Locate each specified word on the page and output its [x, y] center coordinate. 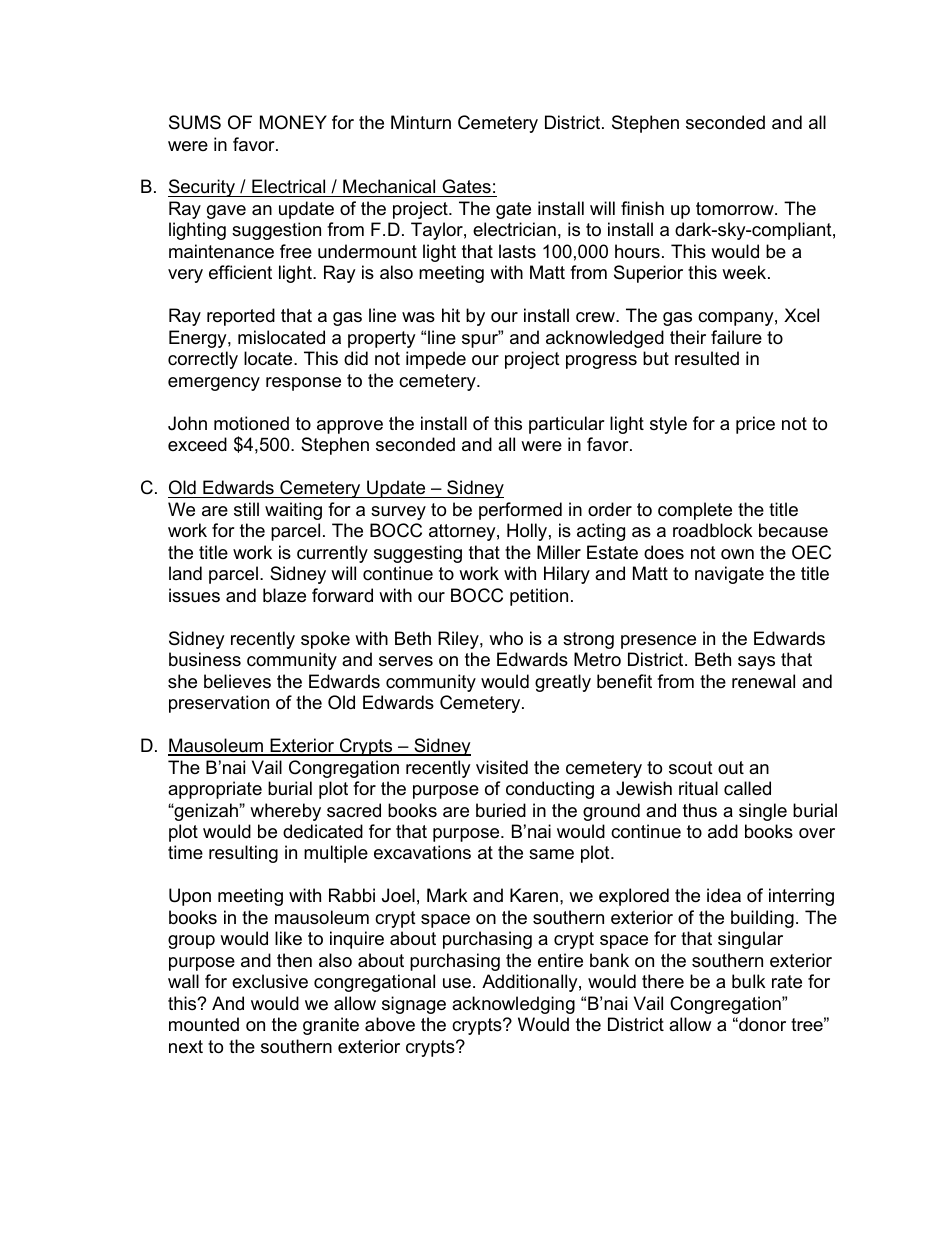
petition [539, 597]
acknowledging [513, 1005]
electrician [514, 229]
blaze [284, 595]
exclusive [270, 981]
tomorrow [736, 208]
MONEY [293, 122]
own [737, 554]
